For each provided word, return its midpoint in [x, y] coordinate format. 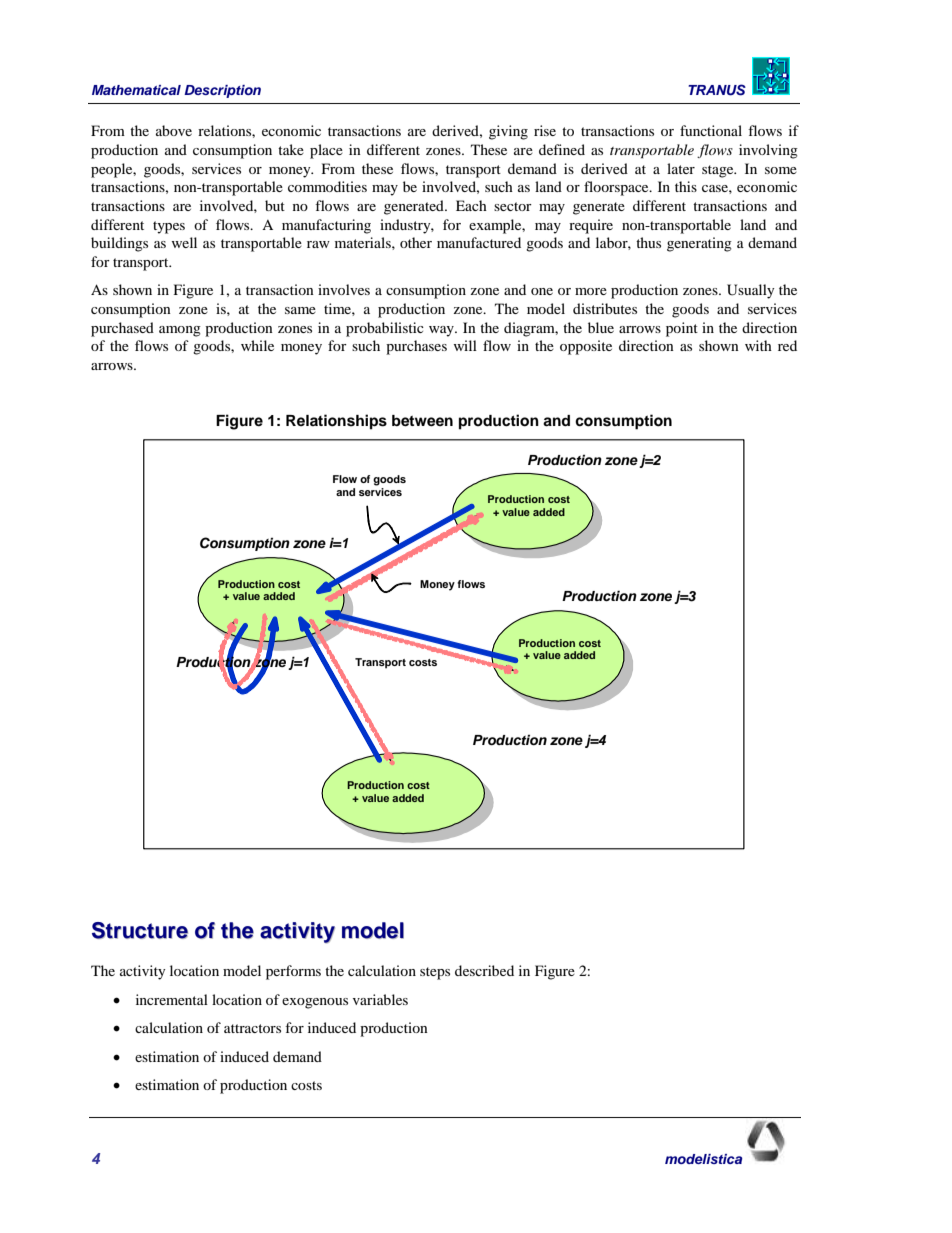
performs [293, 972]
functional [711, 130]
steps [435, 973]
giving [508, 132]
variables [380, 999]
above [174, 130]
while [257, 345]
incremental [172, 999]
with [758, 345]
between [422, 421]
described [484, 970]
